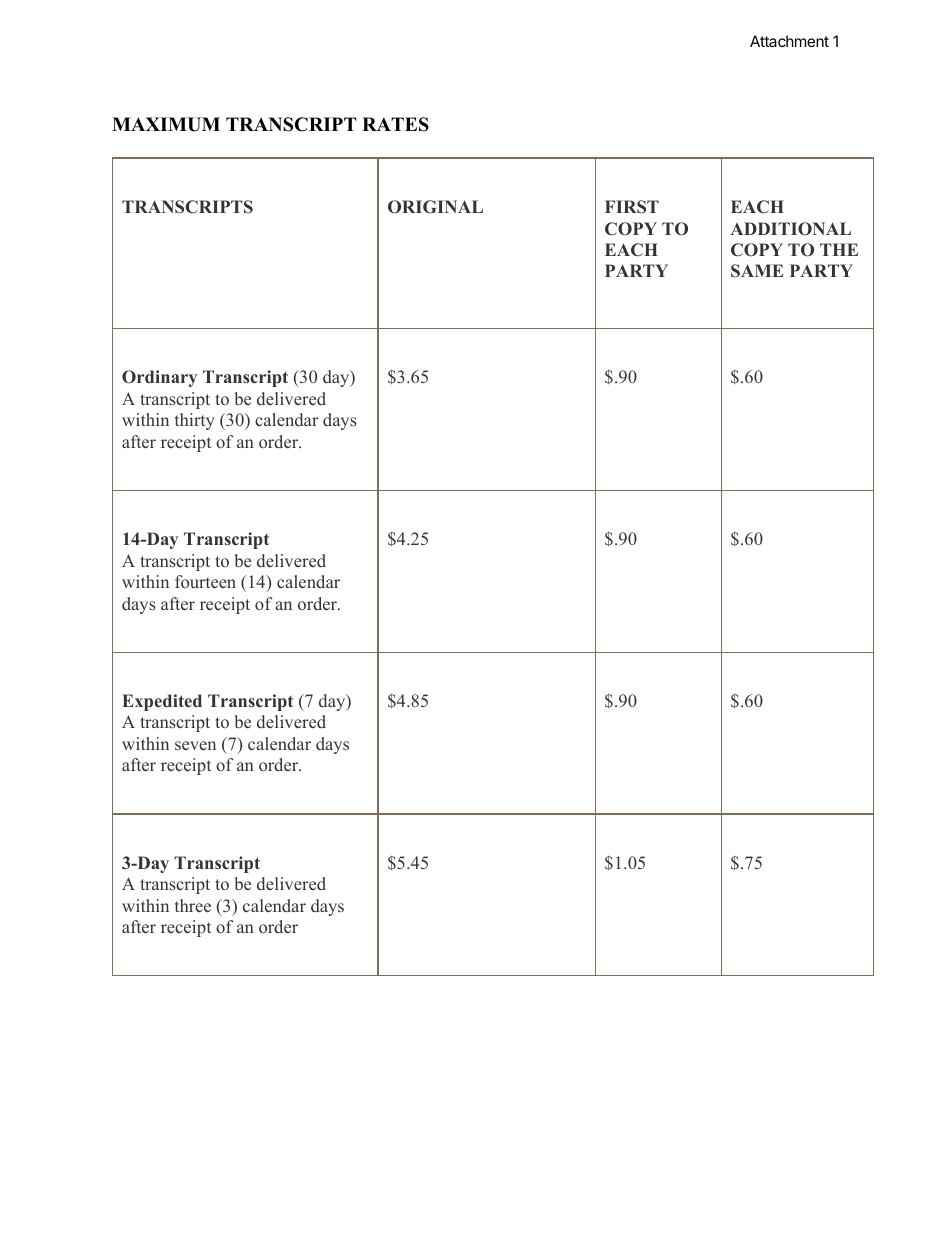 The image size is (952, 1233). What do you see at coordinates (166, 124) in the image?
I see `MAXIMUM` at bounding box center [166, 124].
